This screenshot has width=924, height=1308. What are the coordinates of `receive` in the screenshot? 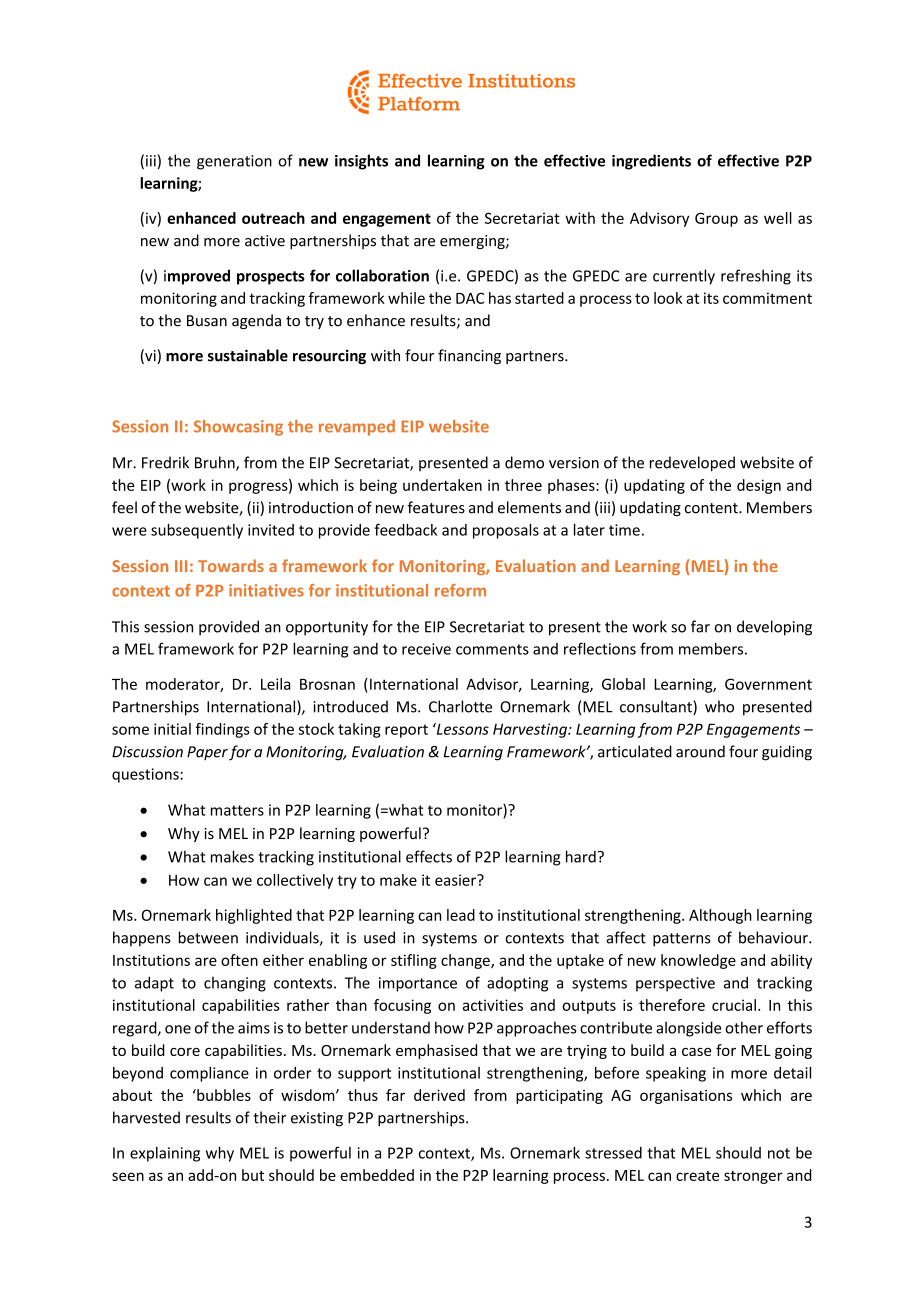 It's located at (426, 649).
